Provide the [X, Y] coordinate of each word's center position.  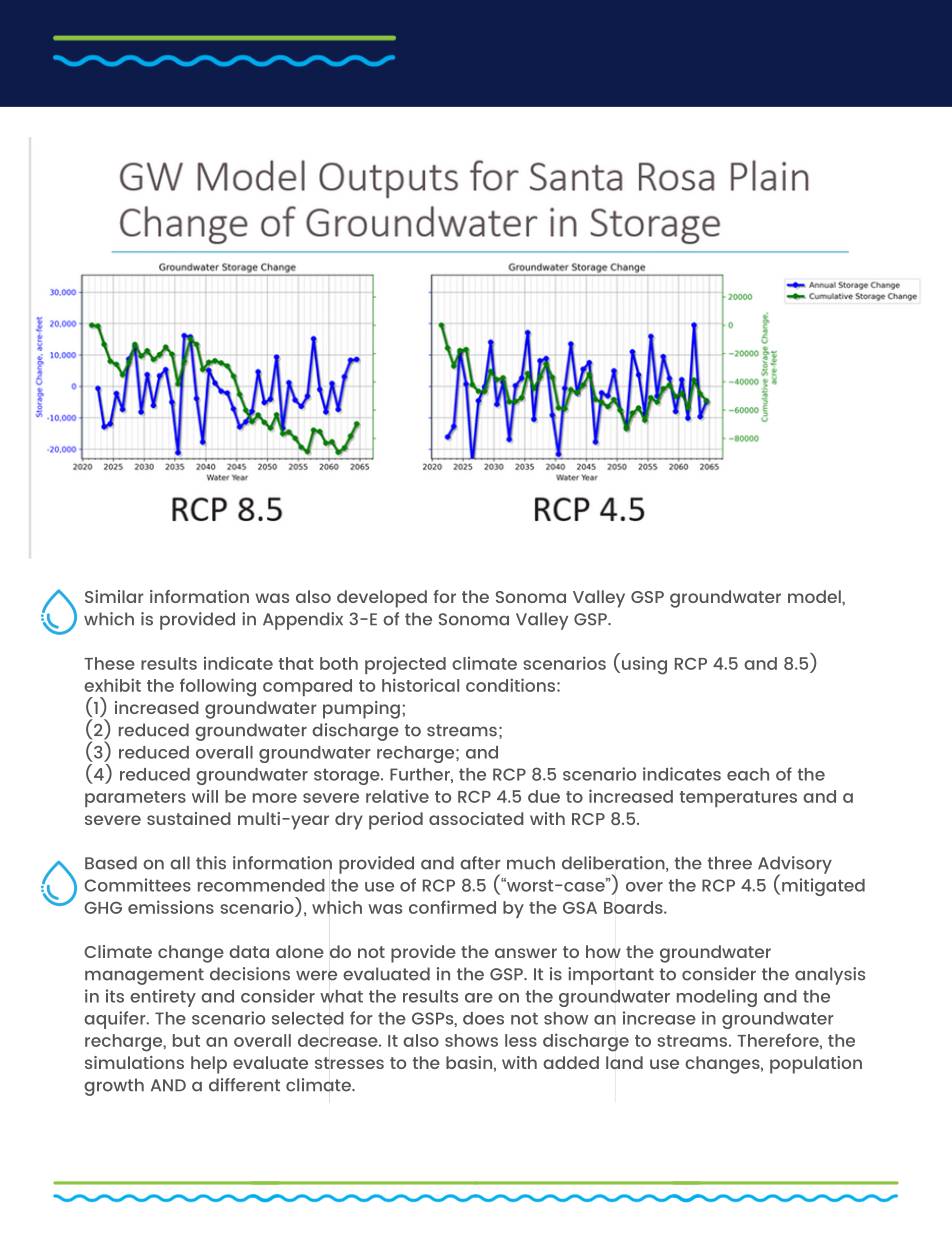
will [205, 796]
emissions [171, 907]
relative [397, 796]
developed [382, 599]
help [209, 1065]
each [748, 774]
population [816, 1065]
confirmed [452, 907]
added [571, 1062]
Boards [634, 907]
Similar [114, 596]
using [644, 665]
